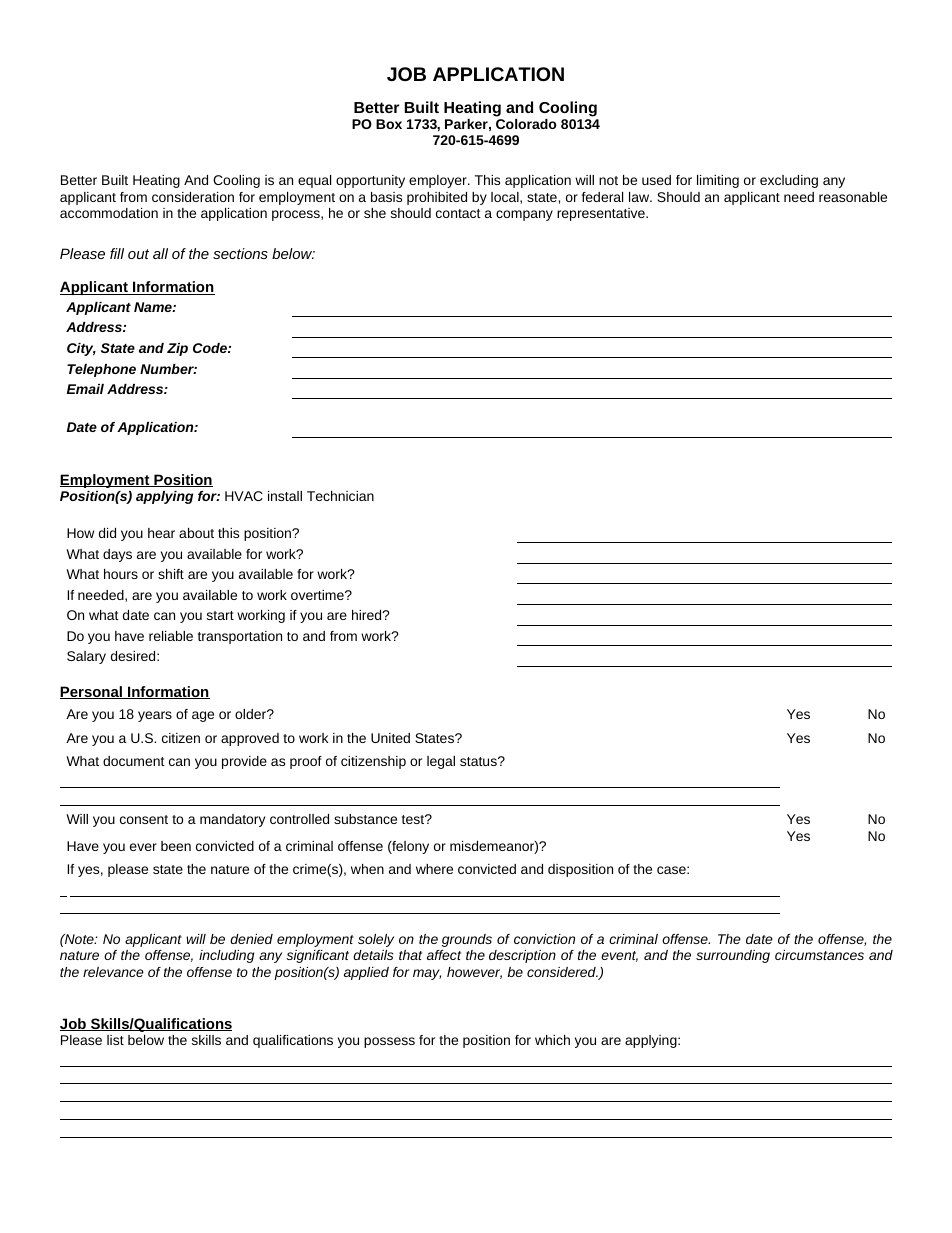 The image size is (952, 1233). What do you see at coordinates (176, 846) in the image?
I see `been` at bounding box center [176, 846].
